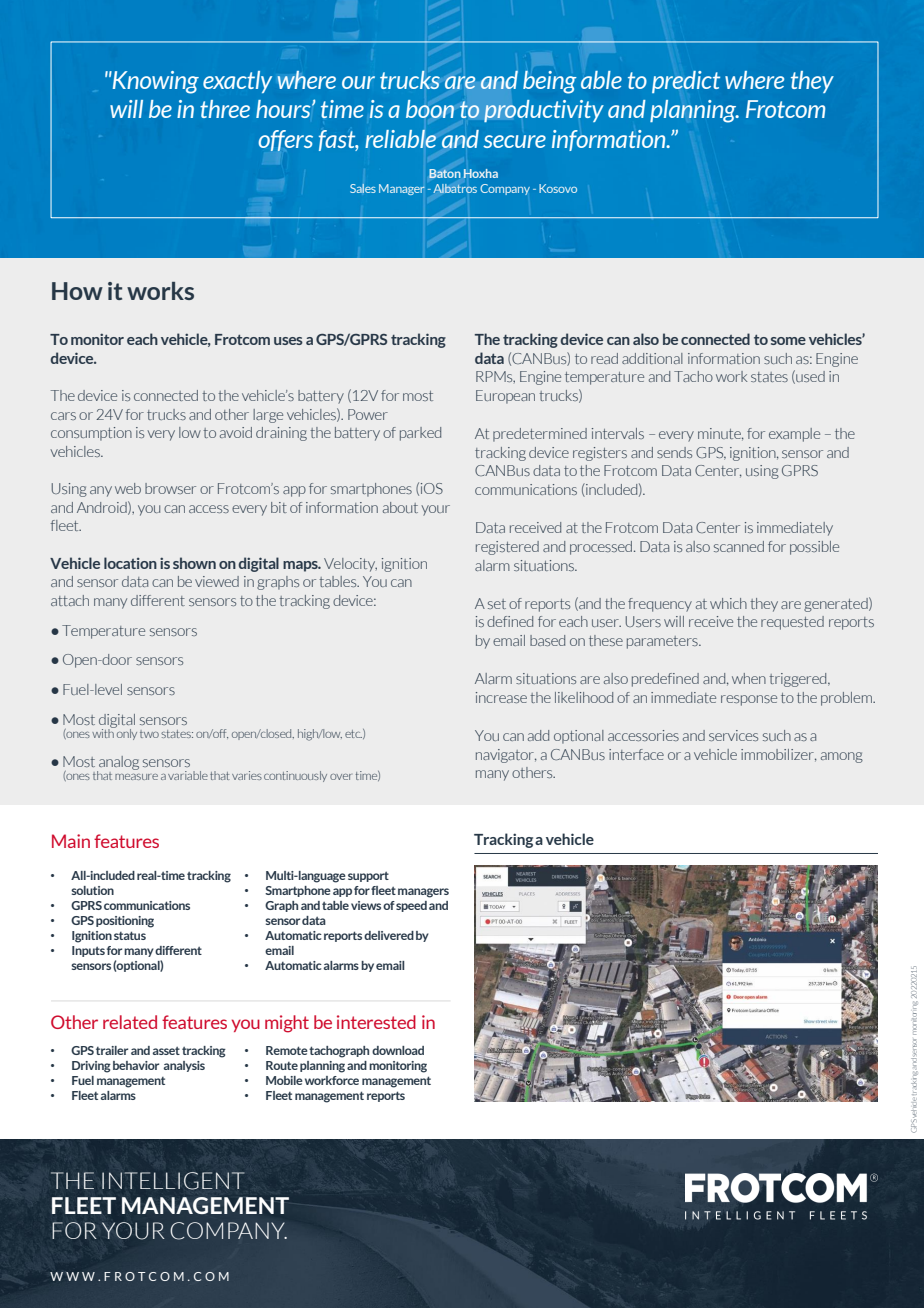 The image size is (924, 1308). What do you see at coordinates (225, 109) in the page?
I see `three` at bounding box center [225, 109].
